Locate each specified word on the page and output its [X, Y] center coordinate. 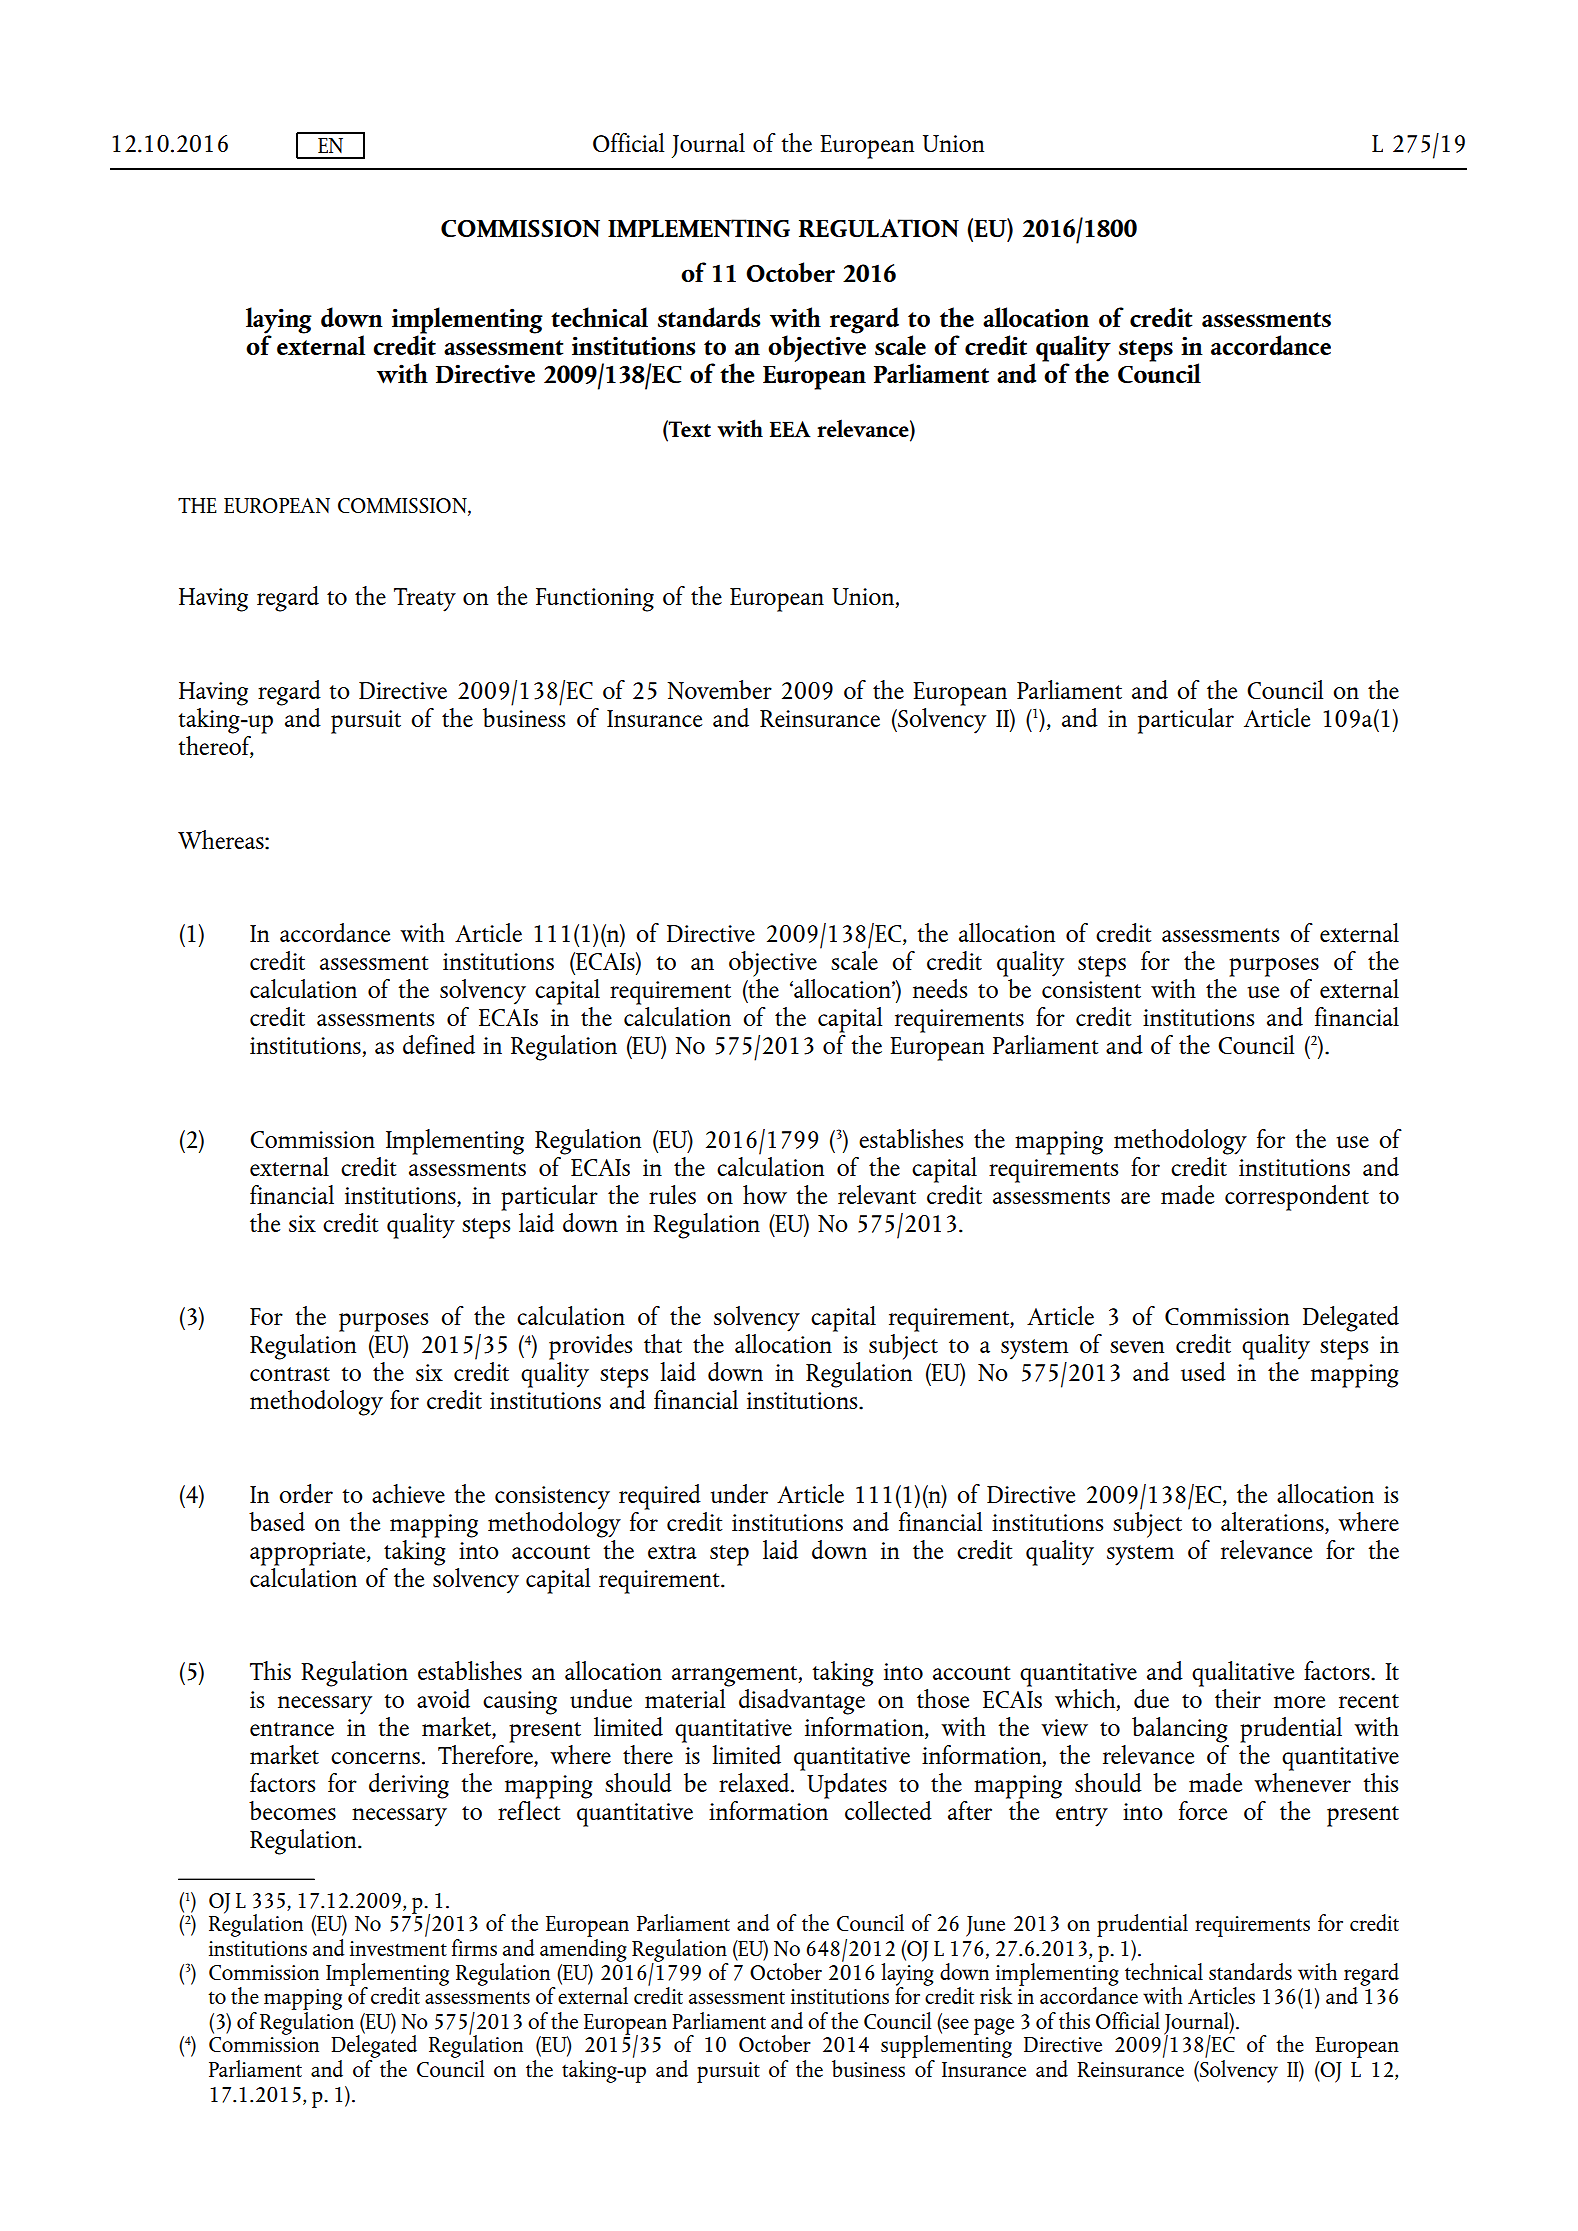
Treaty [425, 600]
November [719, 690]
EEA [790, 429]
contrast [290, 1374]
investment [398, 1948]
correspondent [1297, 1198]
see [955, 2025]
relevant [877, 1194]
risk [996, 1995]
